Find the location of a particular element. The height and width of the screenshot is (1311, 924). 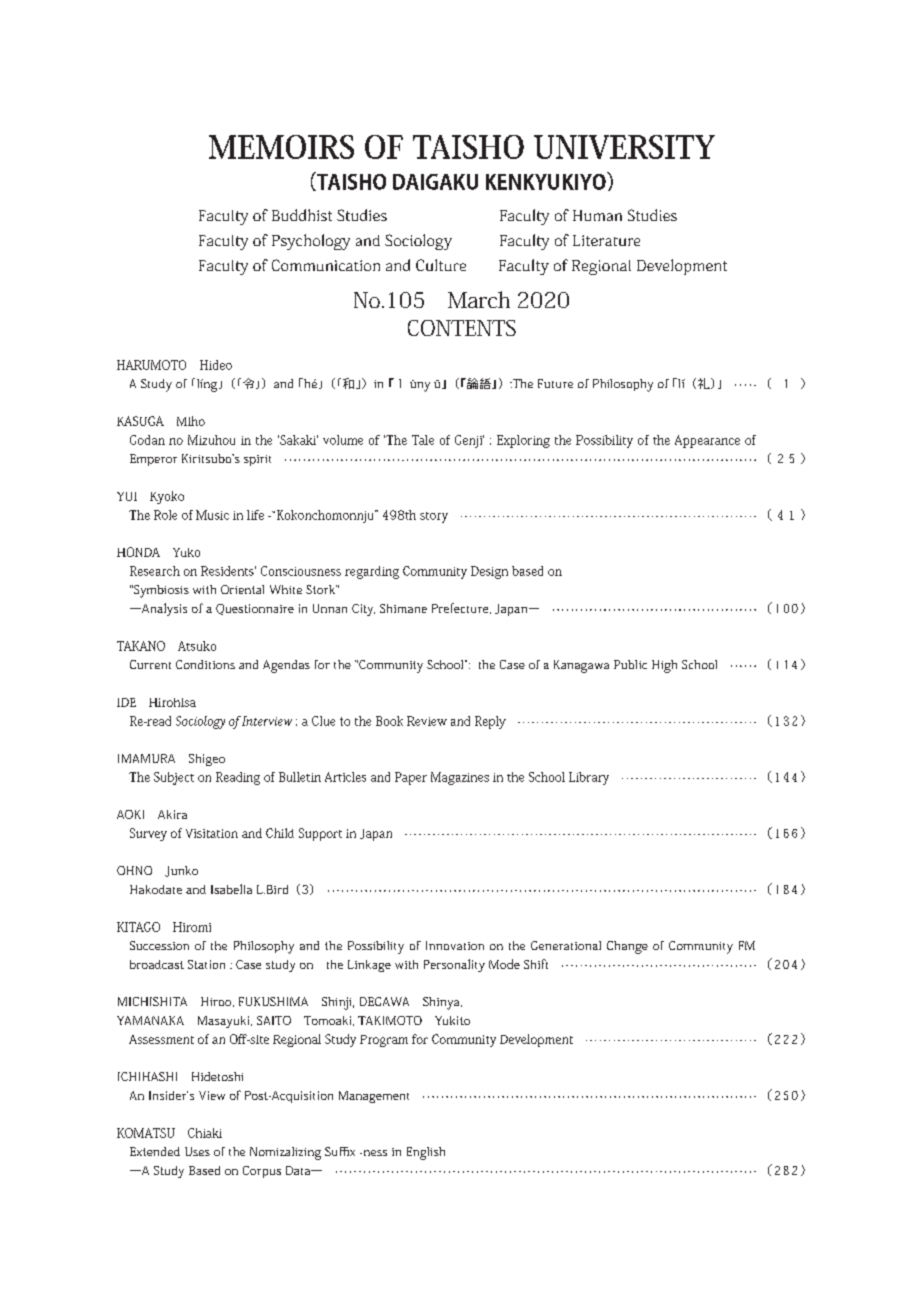

MEMOIRS is located at coordinates (281, 147).
